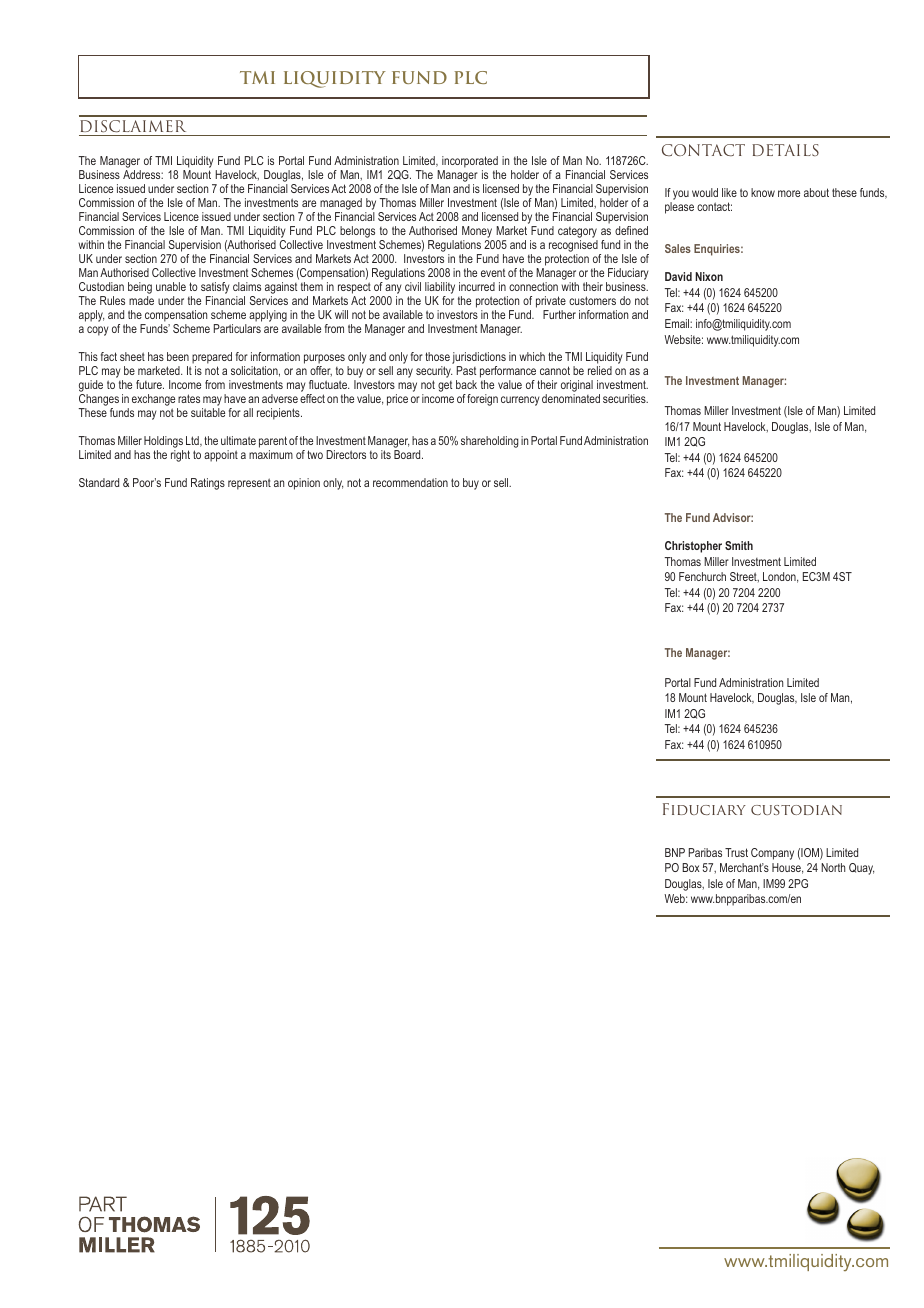 The width and height of the image is (924, 1308). I want to click on represent, so click(249, 484).
